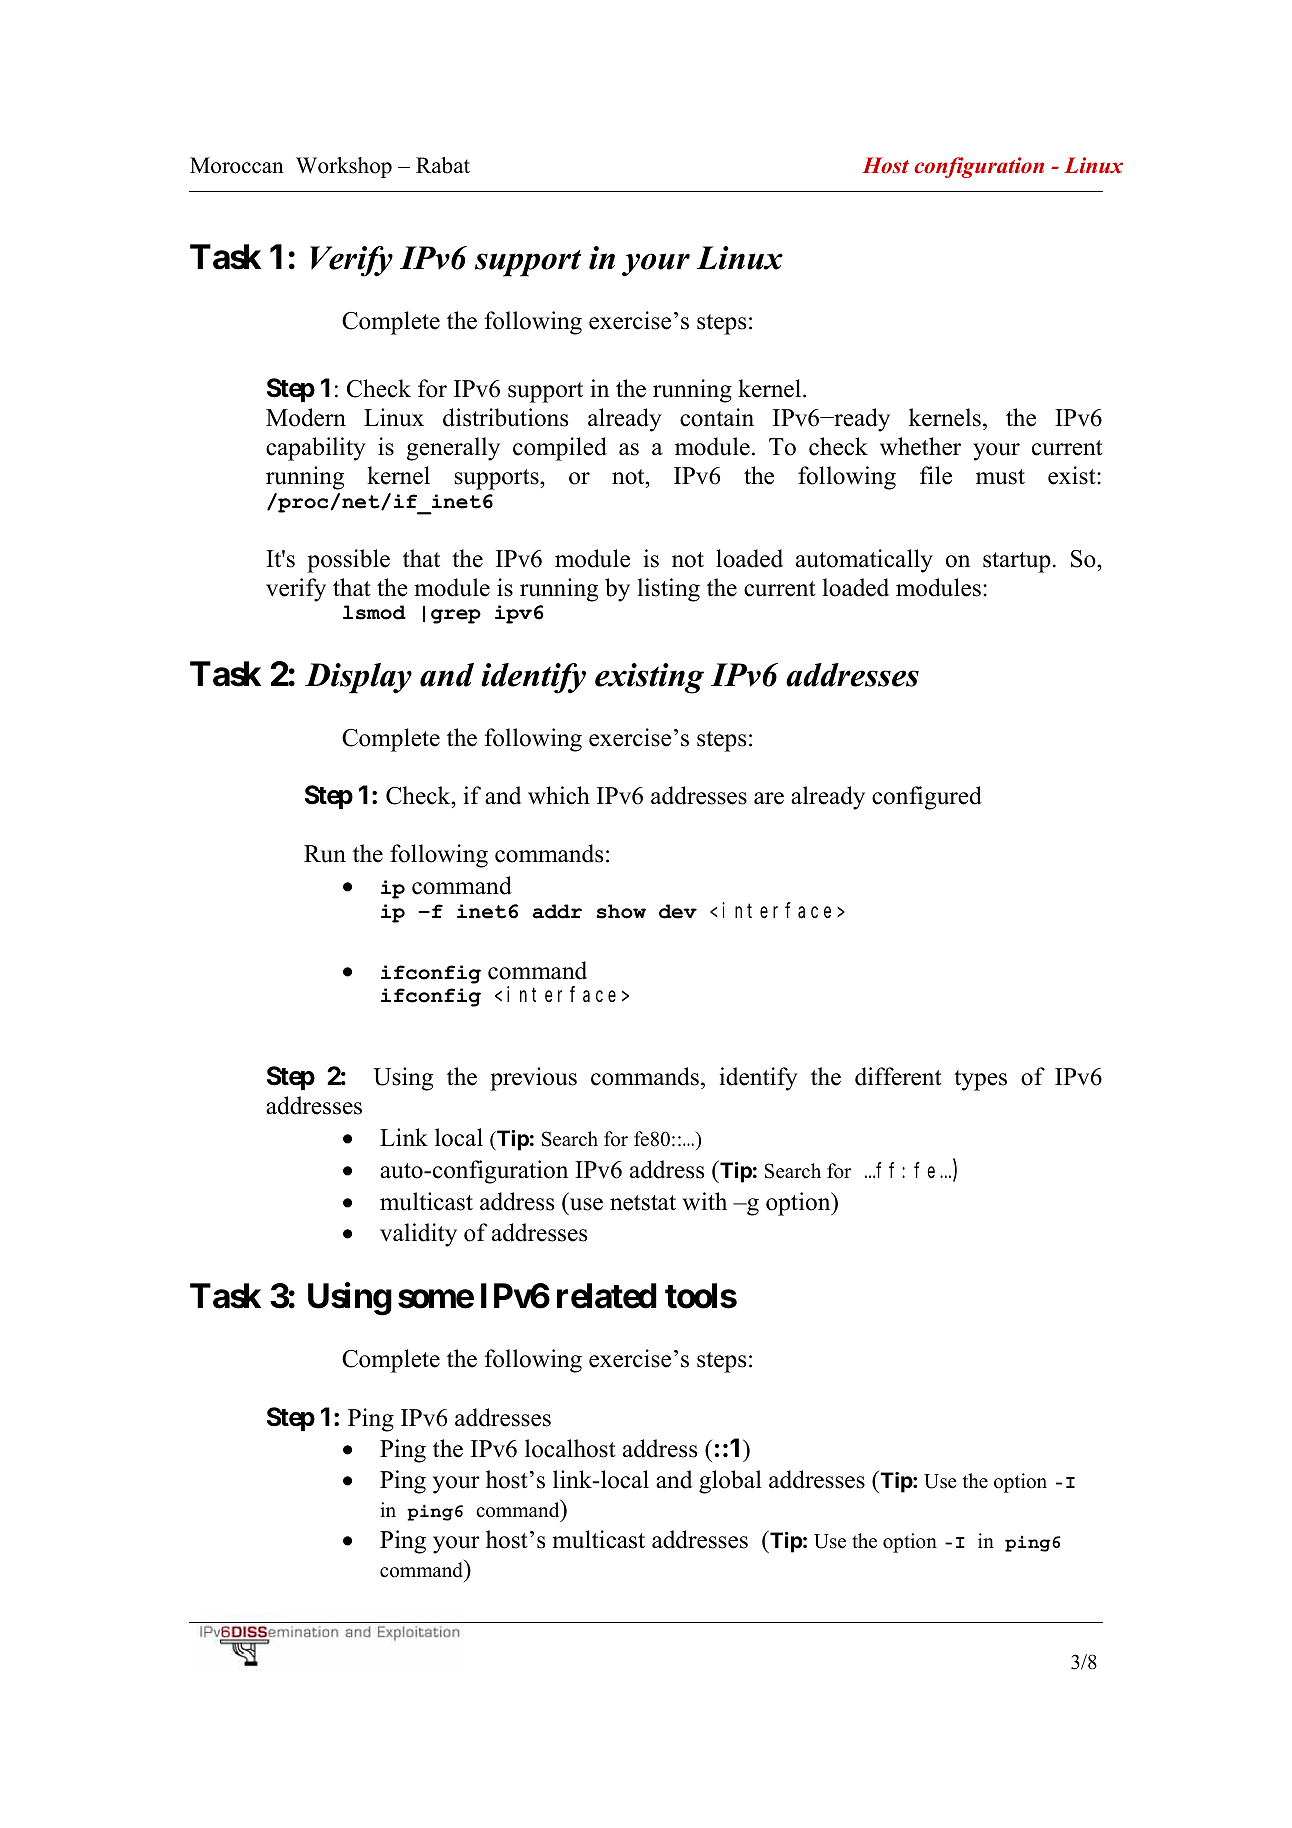 The image size is (1292, 1828). I want to click on Rabat, so click(443, 165).
